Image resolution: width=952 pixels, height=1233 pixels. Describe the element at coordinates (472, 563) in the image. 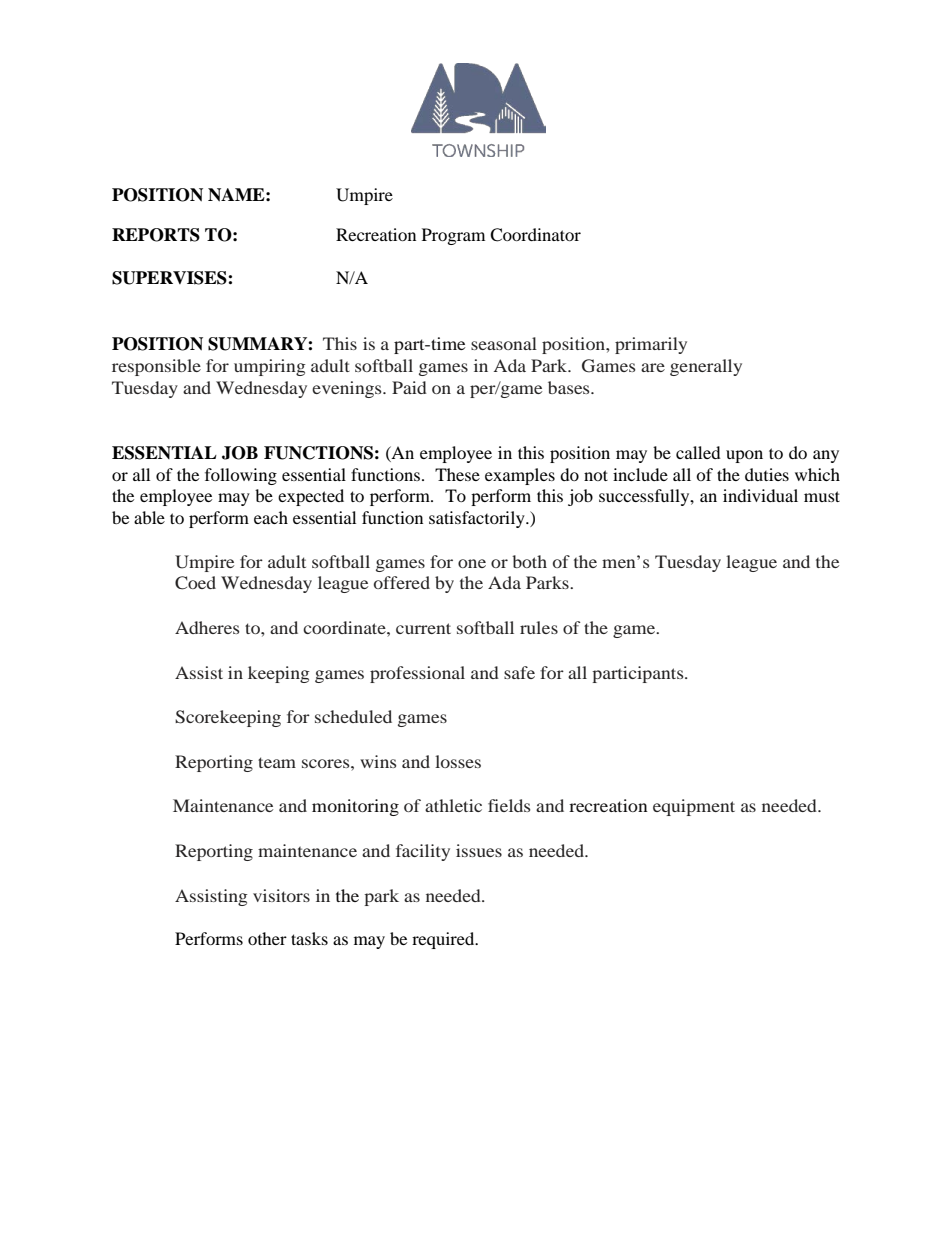

I see `one` at that location.
